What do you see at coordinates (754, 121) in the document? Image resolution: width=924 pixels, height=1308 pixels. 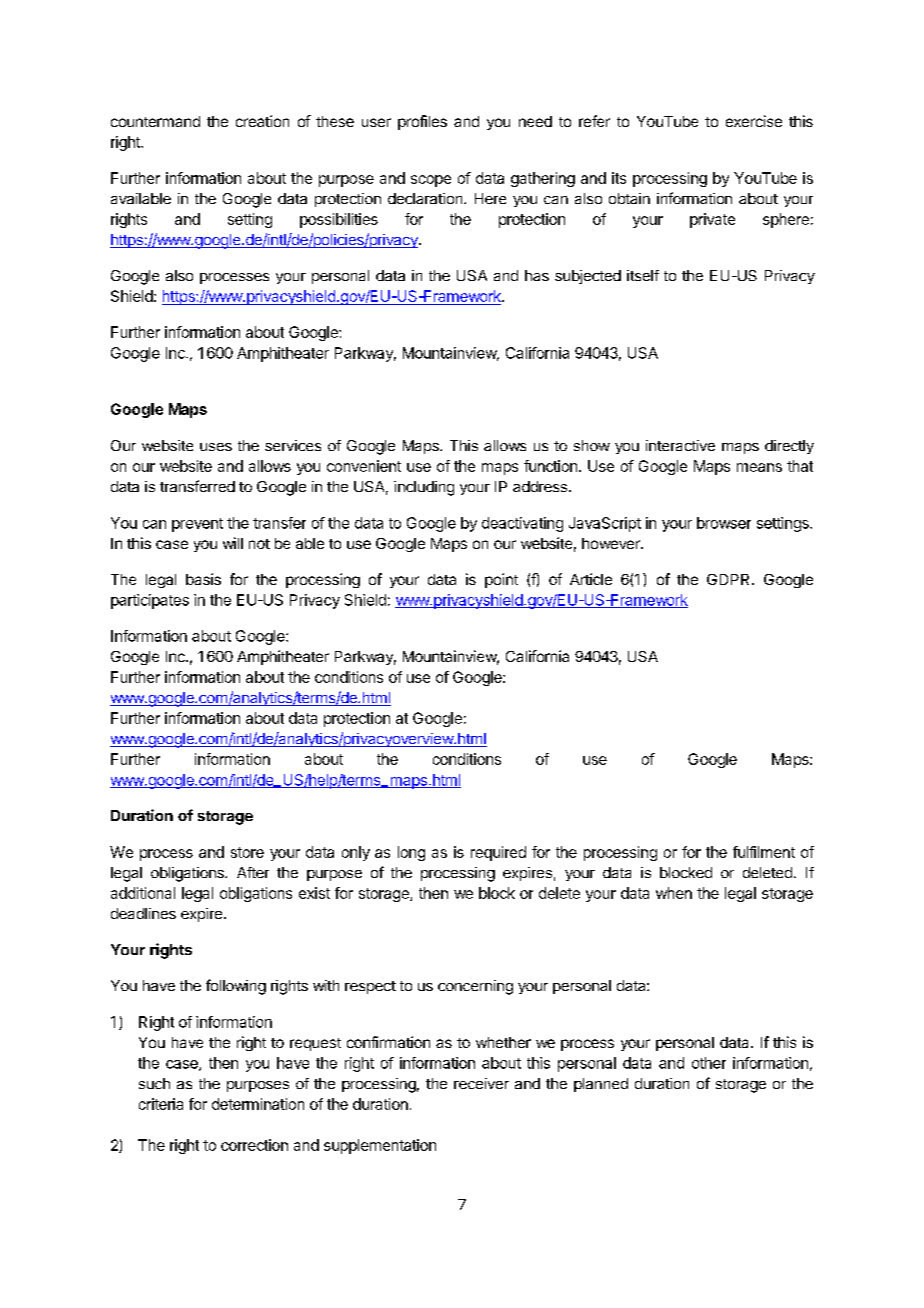 I see `exercise` at bounding box center [754, 121].
